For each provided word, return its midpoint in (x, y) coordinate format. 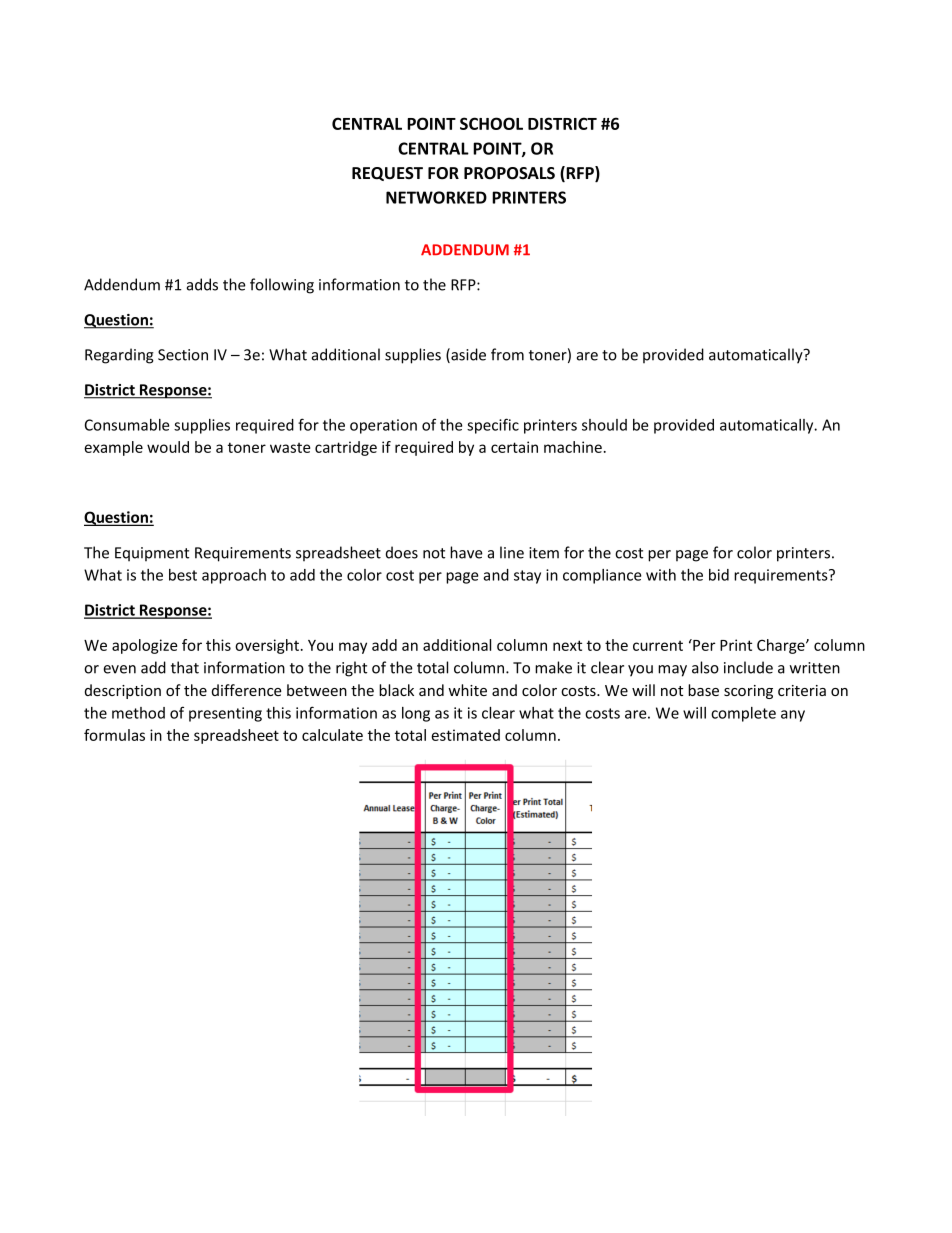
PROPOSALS (509, 173)
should (604, 425)
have (466, 552)
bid (719, 575)
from (507, 354)
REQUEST (387, 174)
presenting (225, 714)
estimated (465, 735)
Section (183, 355)
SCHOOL (491, 123)
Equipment (152, 554)
